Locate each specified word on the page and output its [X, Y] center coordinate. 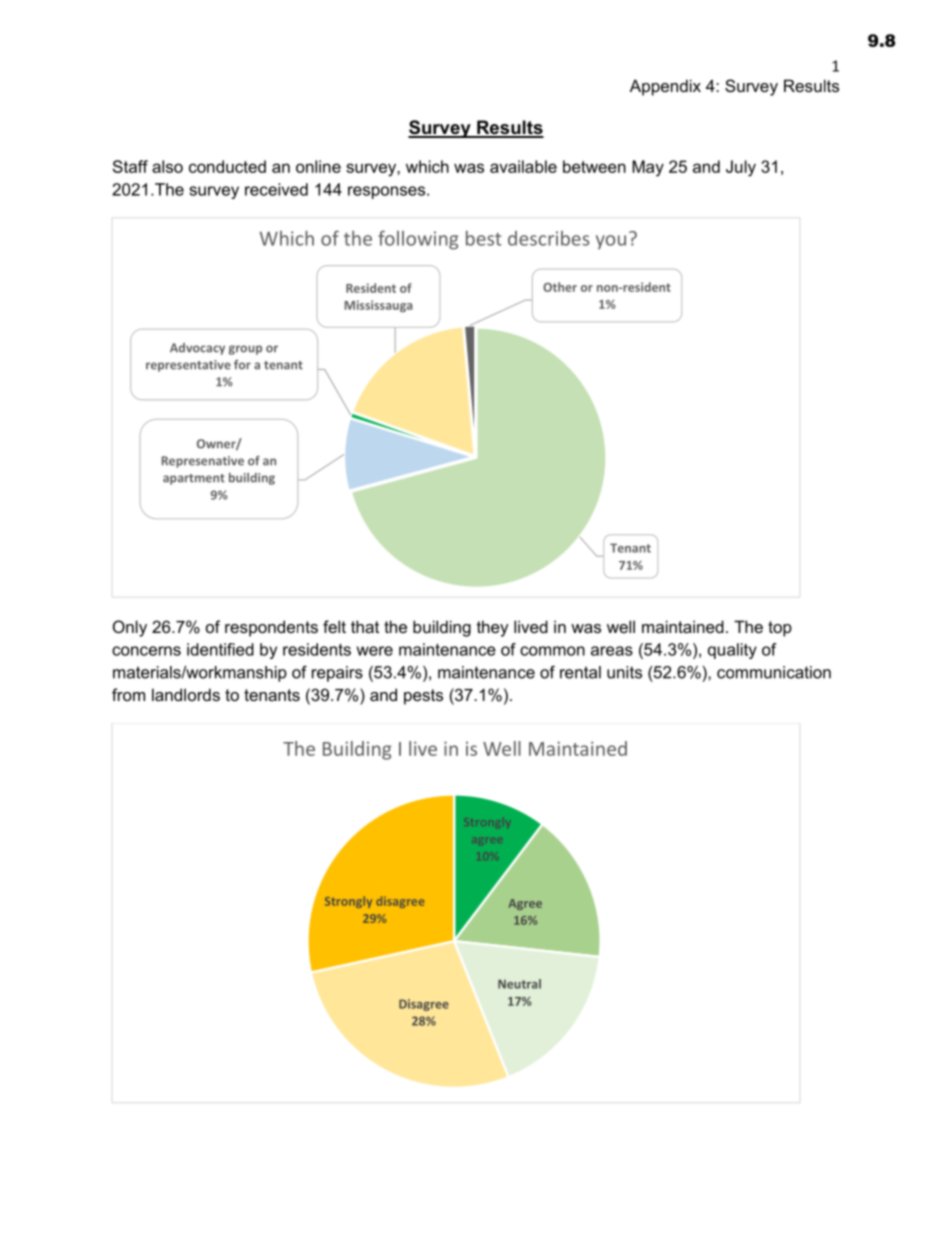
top [780, 629]
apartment [194, 479]
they [493, 628]
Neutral [519, 984]
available [523, 166]
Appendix [665, 87]
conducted [227, 166]
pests [423, 697]
